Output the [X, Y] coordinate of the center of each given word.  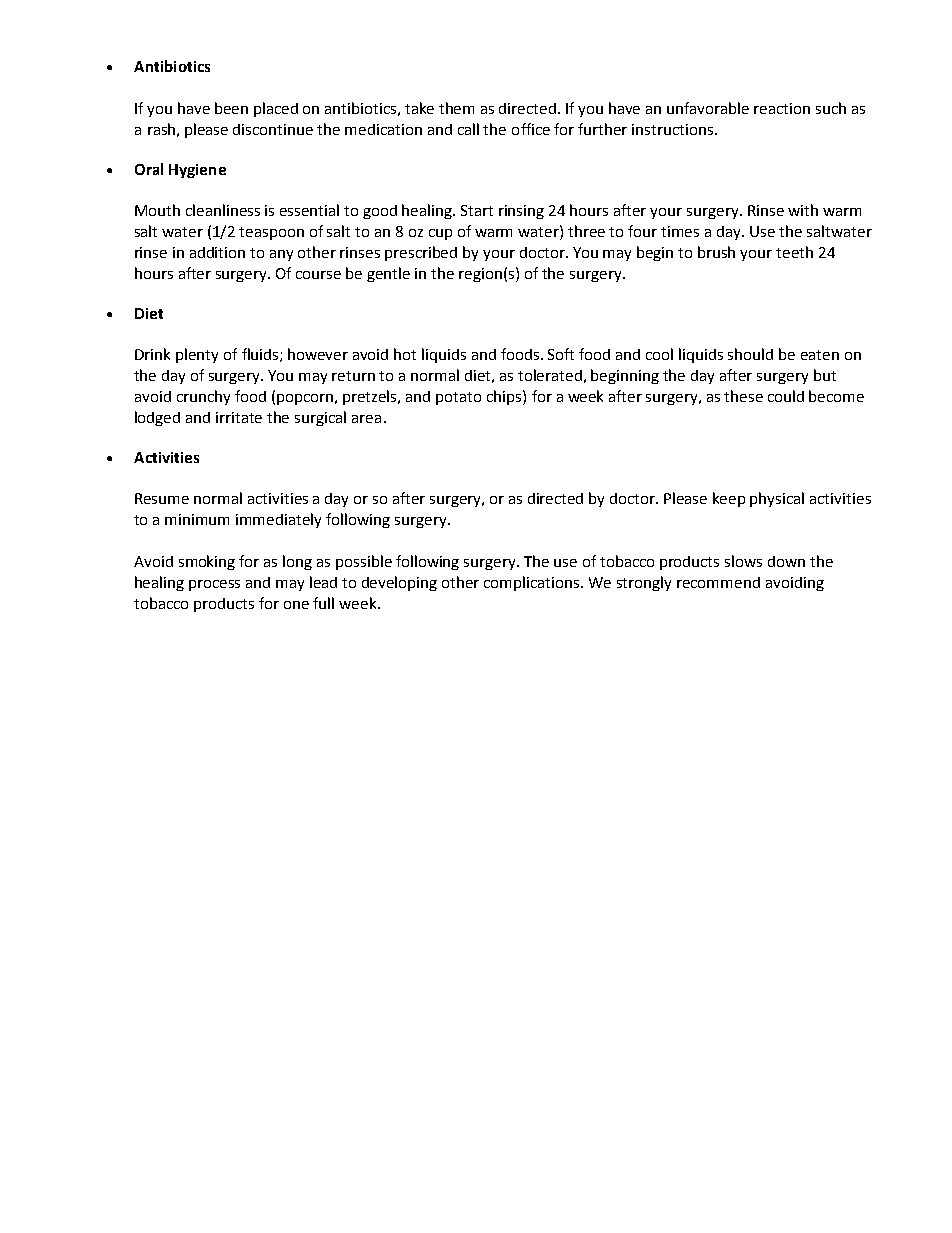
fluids [261, 355]
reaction [782, 108]
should [750, 354]
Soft [561, 354]
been [231, 108]
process [214, 585]
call [468, 129]
